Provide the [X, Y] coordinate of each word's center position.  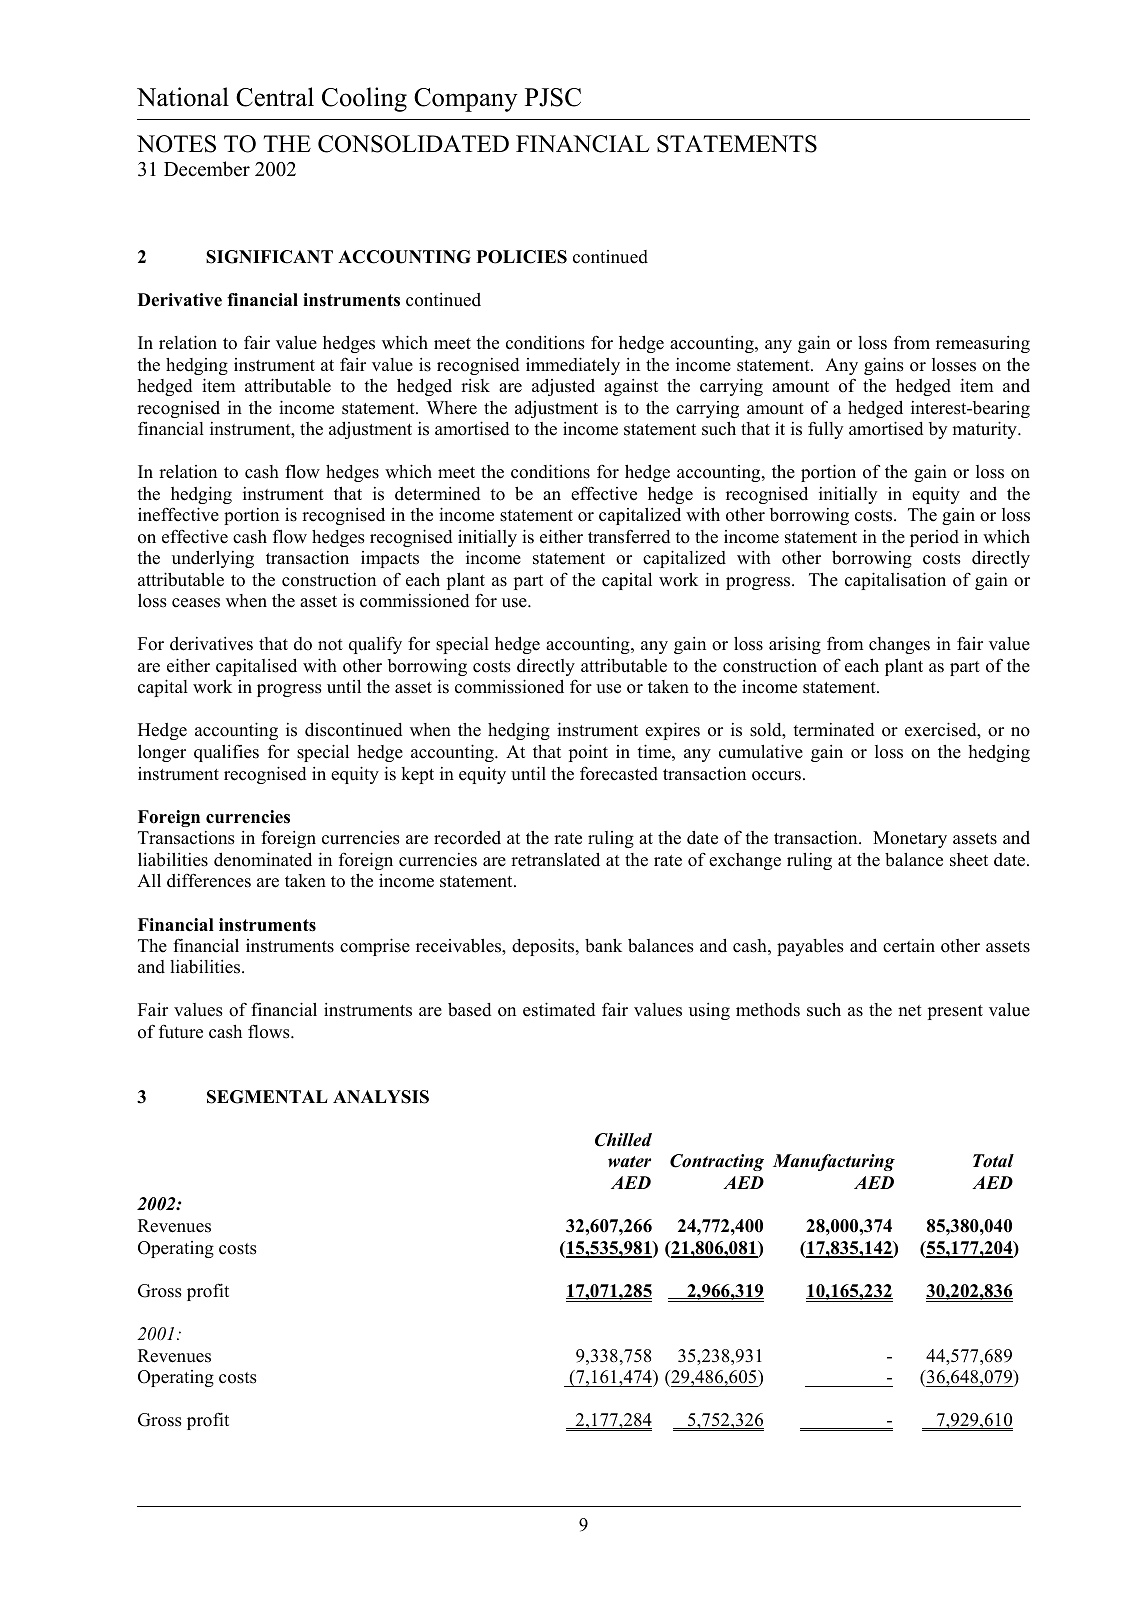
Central [275, 97]
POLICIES [522, 257]
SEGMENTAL [267, 1097]
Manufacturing [834, 1162]
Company [466, 100]
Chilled [623, 1140]
